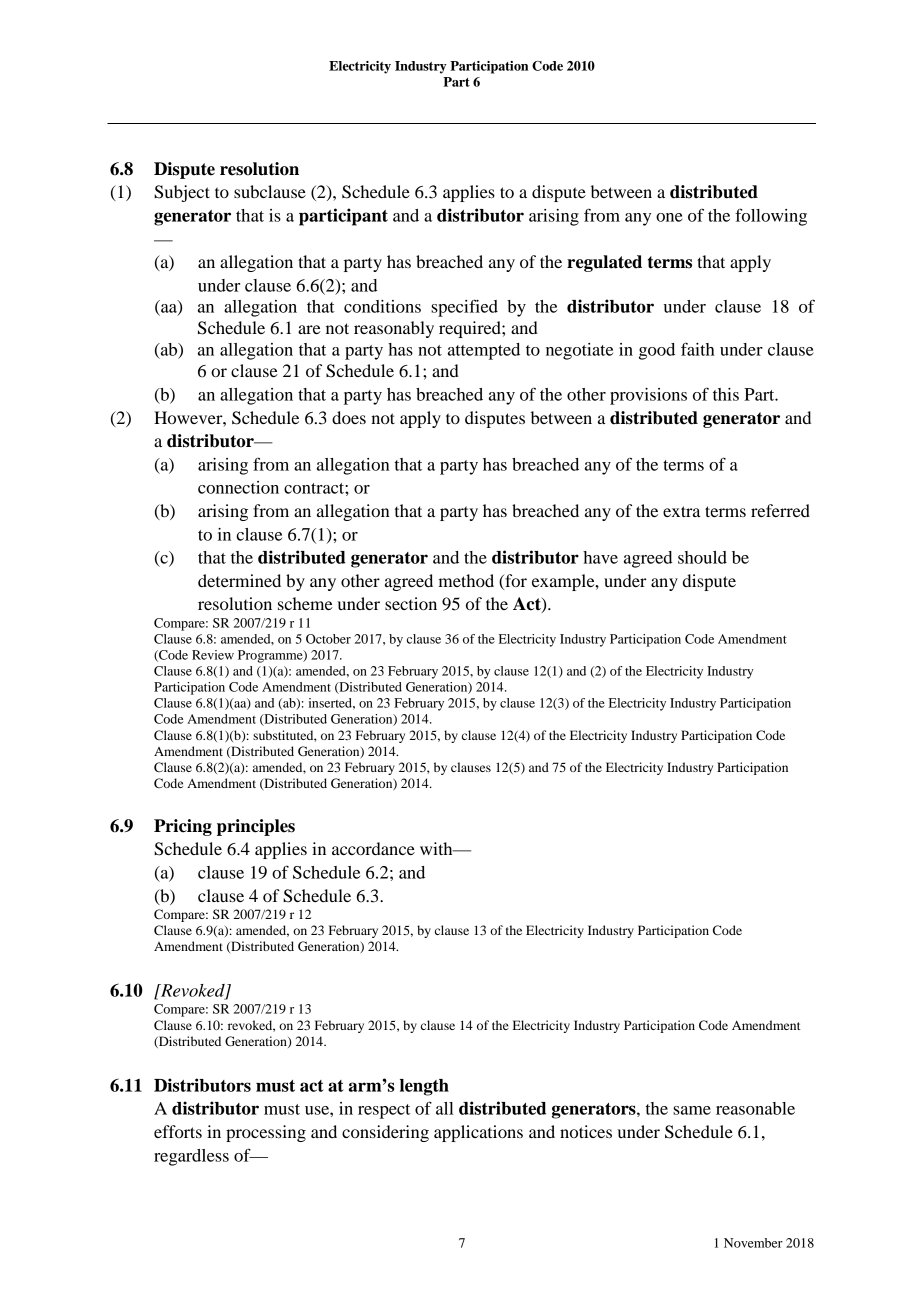 The width and height of the image is (924, 1308). Describe the element at coordinates (191, 1157) in the image. I see `regardless` at that location.
